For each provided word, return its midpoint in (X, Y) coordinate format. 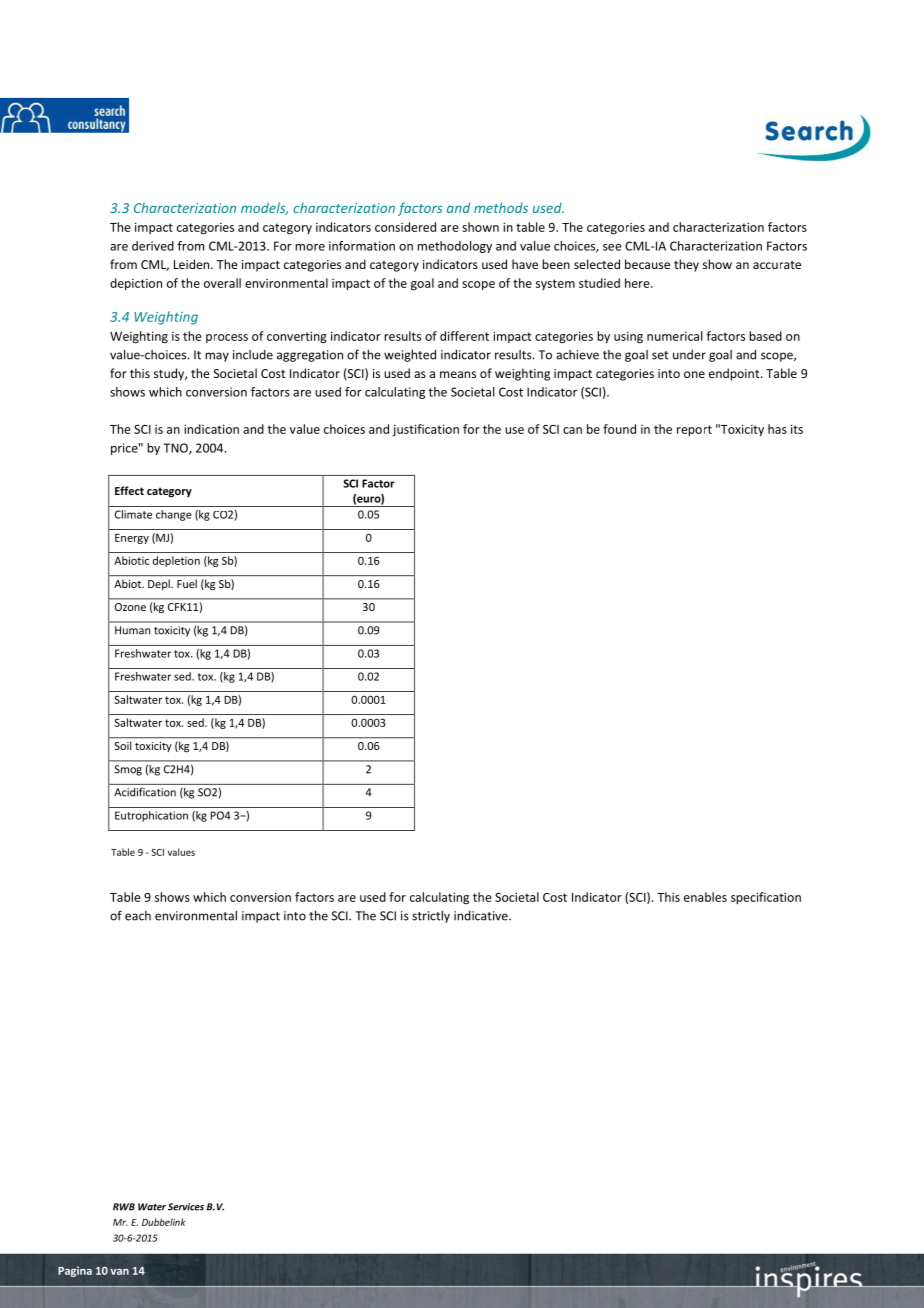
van (119, 1272)
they (686, 265)
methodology (454, 247)
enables (705, 897)
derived (153, 246)
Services (186, 1207)
